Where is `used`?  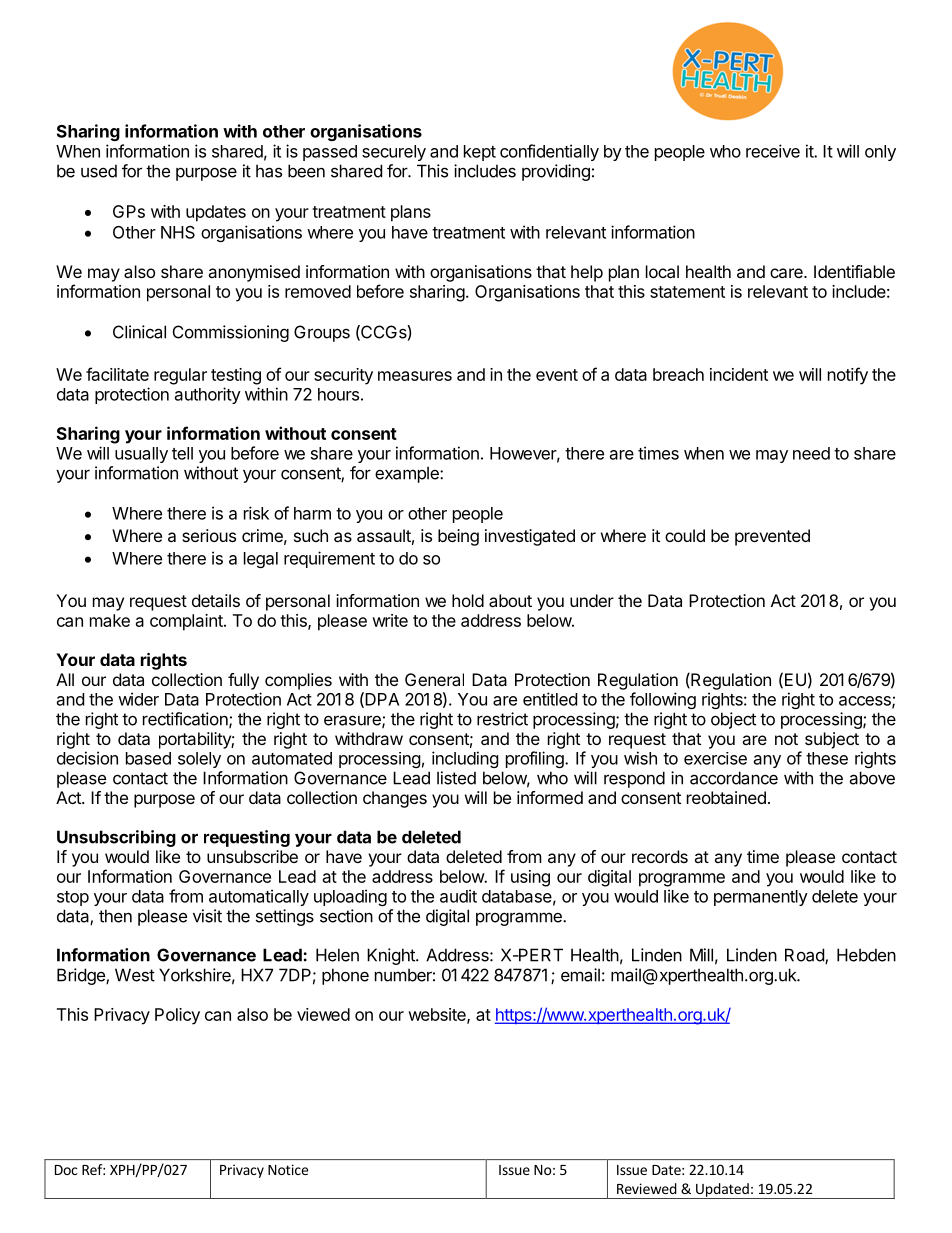 used is located at coordinates (99, 171).
